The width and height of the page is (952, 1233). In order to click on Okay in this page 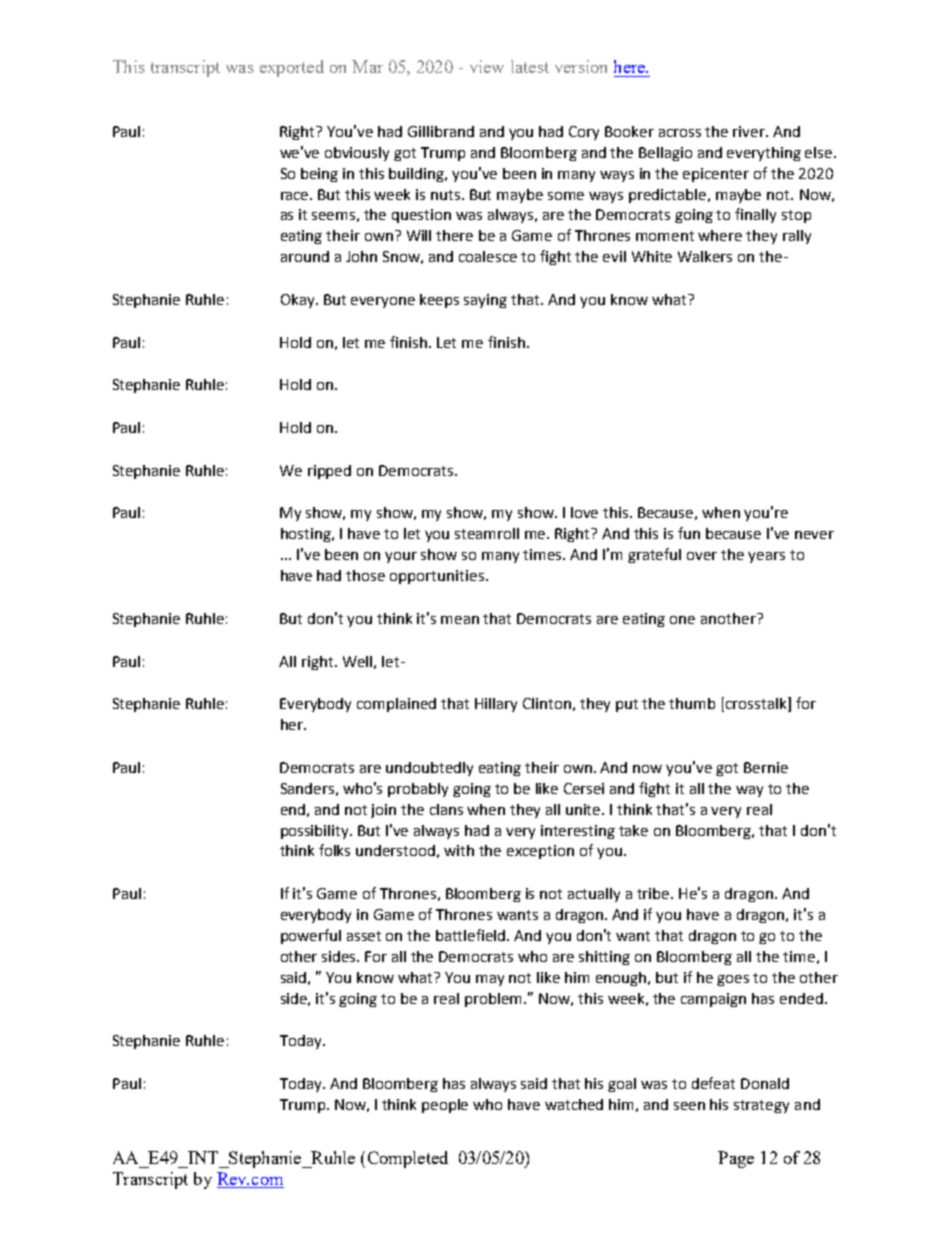, I will do `click(299, 301)`.
